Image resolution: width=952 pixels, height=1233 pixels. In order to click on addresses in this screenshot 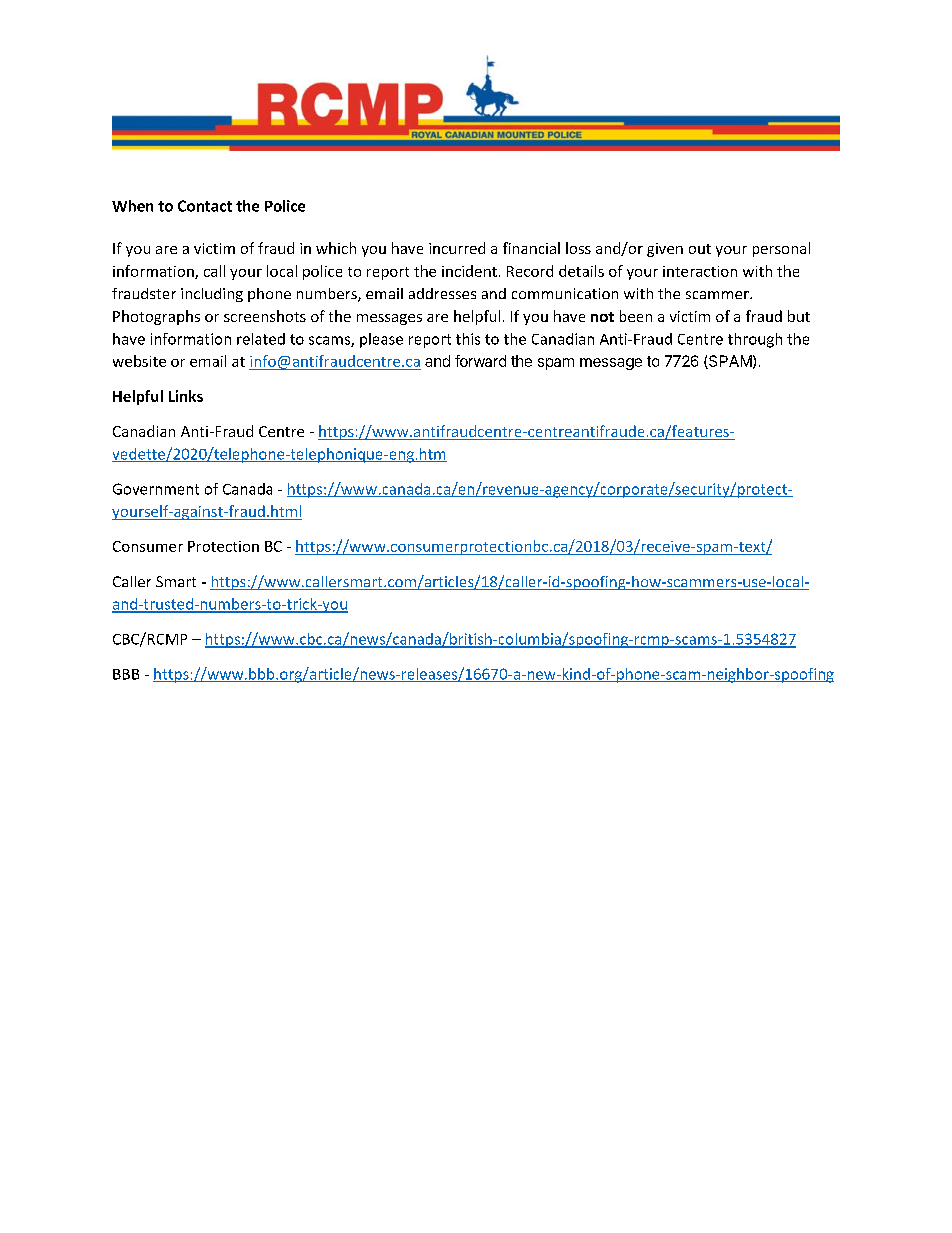, I will do `click(442, 293)`.
